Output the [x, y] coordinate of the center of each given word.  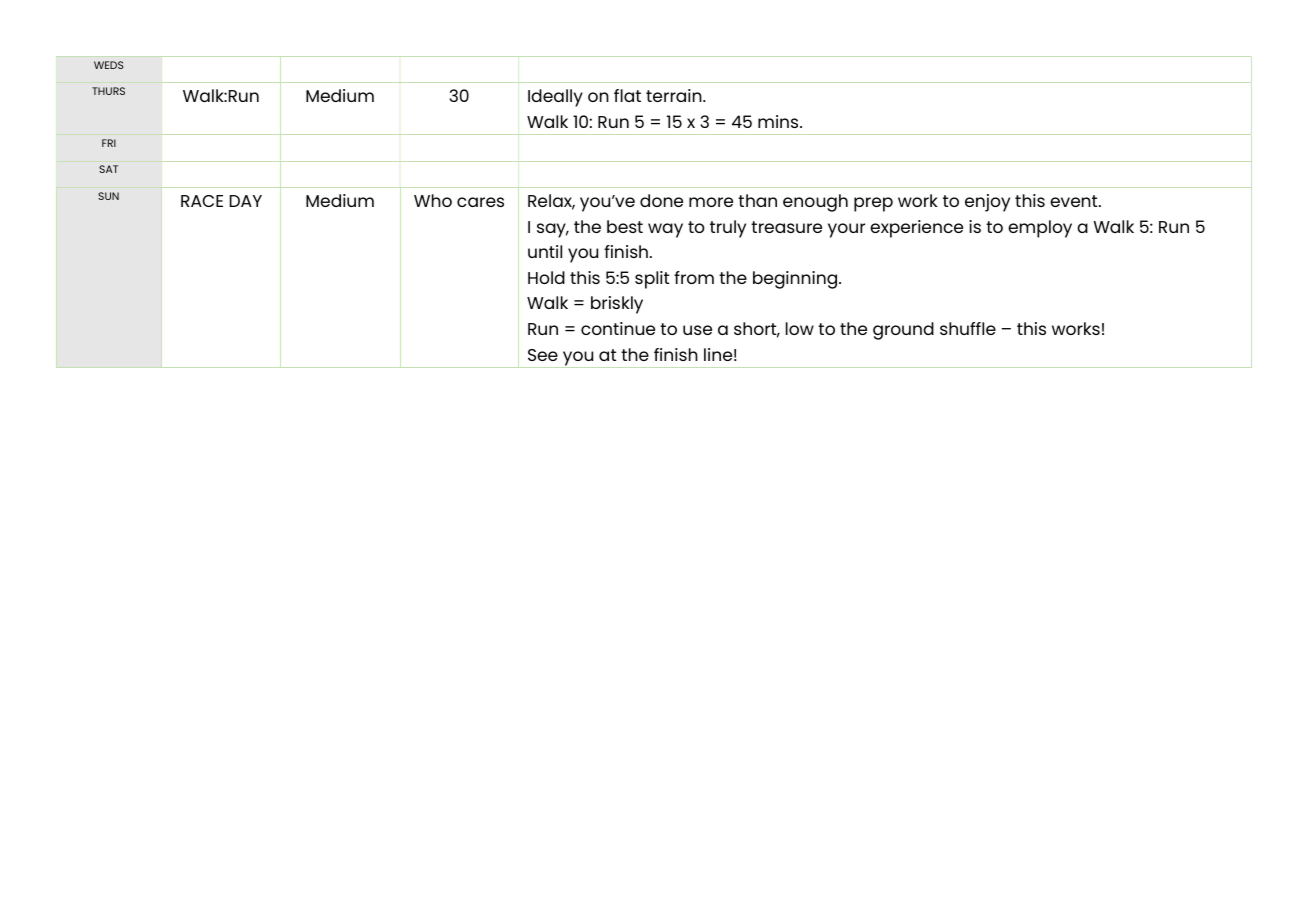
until [545, 251]
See [543, 355]
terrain [675, 95]
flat [627, 95]
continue [618, 328]
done [661, 200]
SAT [108, 169]
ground [903, 331]
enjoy [987, 203]
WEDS [108, 65]
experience [916, 229]
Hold [546, 277]
